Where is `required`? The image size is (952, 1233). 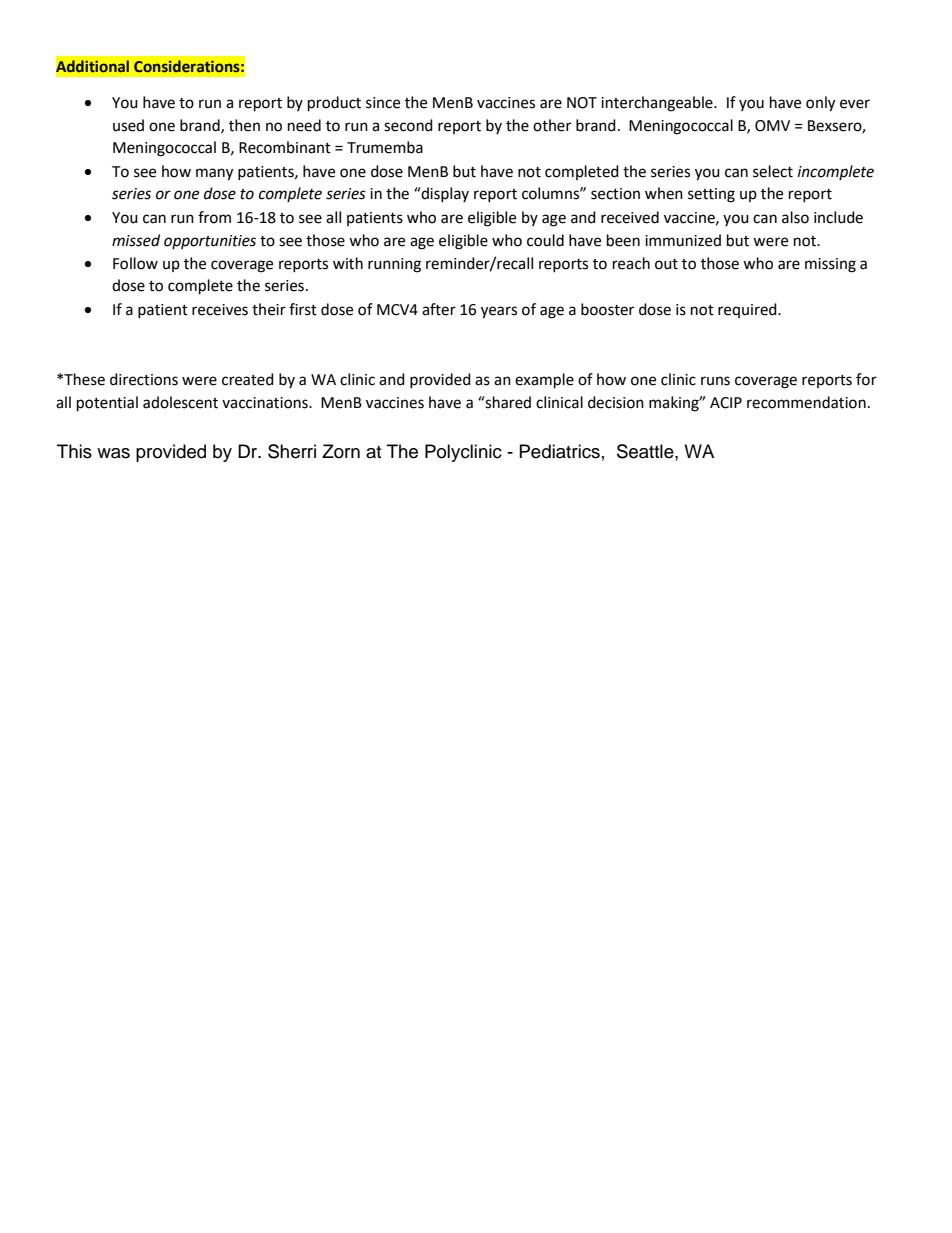 required is located at coordinates (748, 310).
